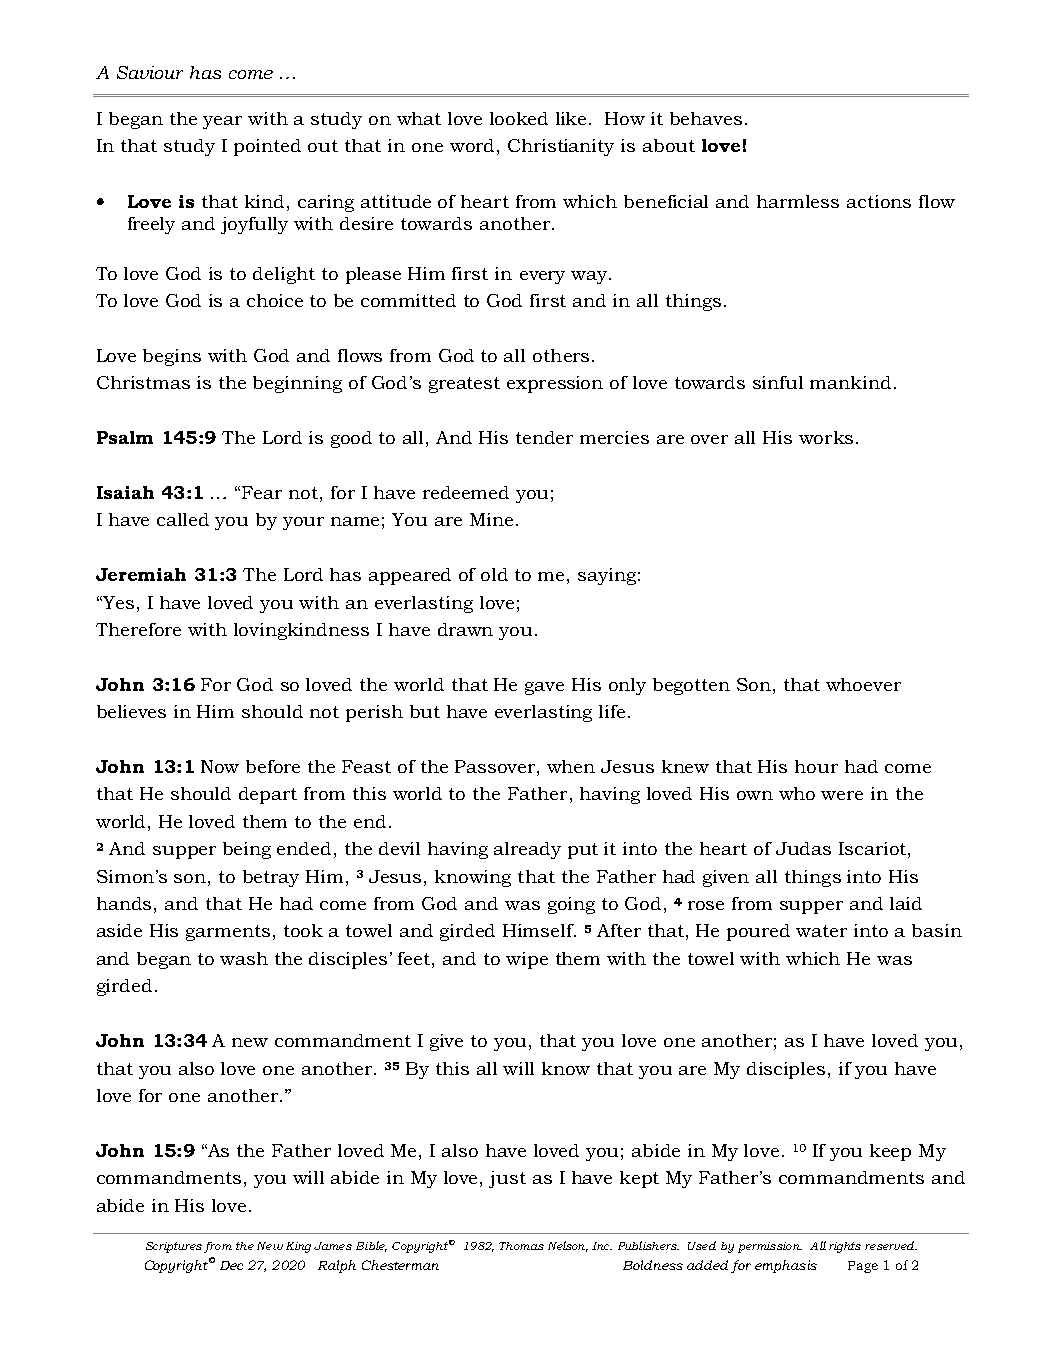 The height and width of the page is (1345, 1039). I want to click on year, so click(222, 122).
